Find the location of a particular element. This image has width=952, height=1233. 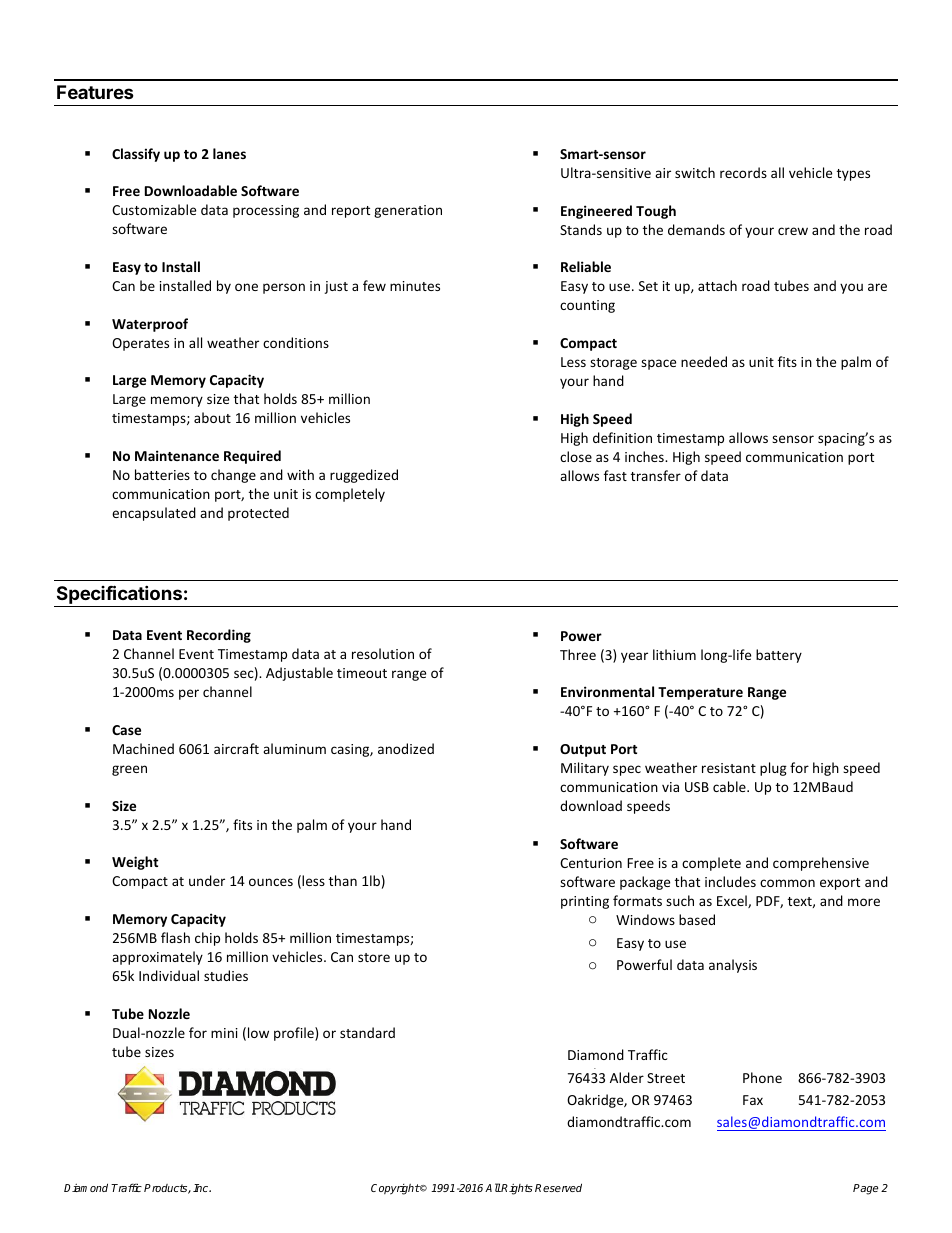

store is located at coordinates (374, 957).
